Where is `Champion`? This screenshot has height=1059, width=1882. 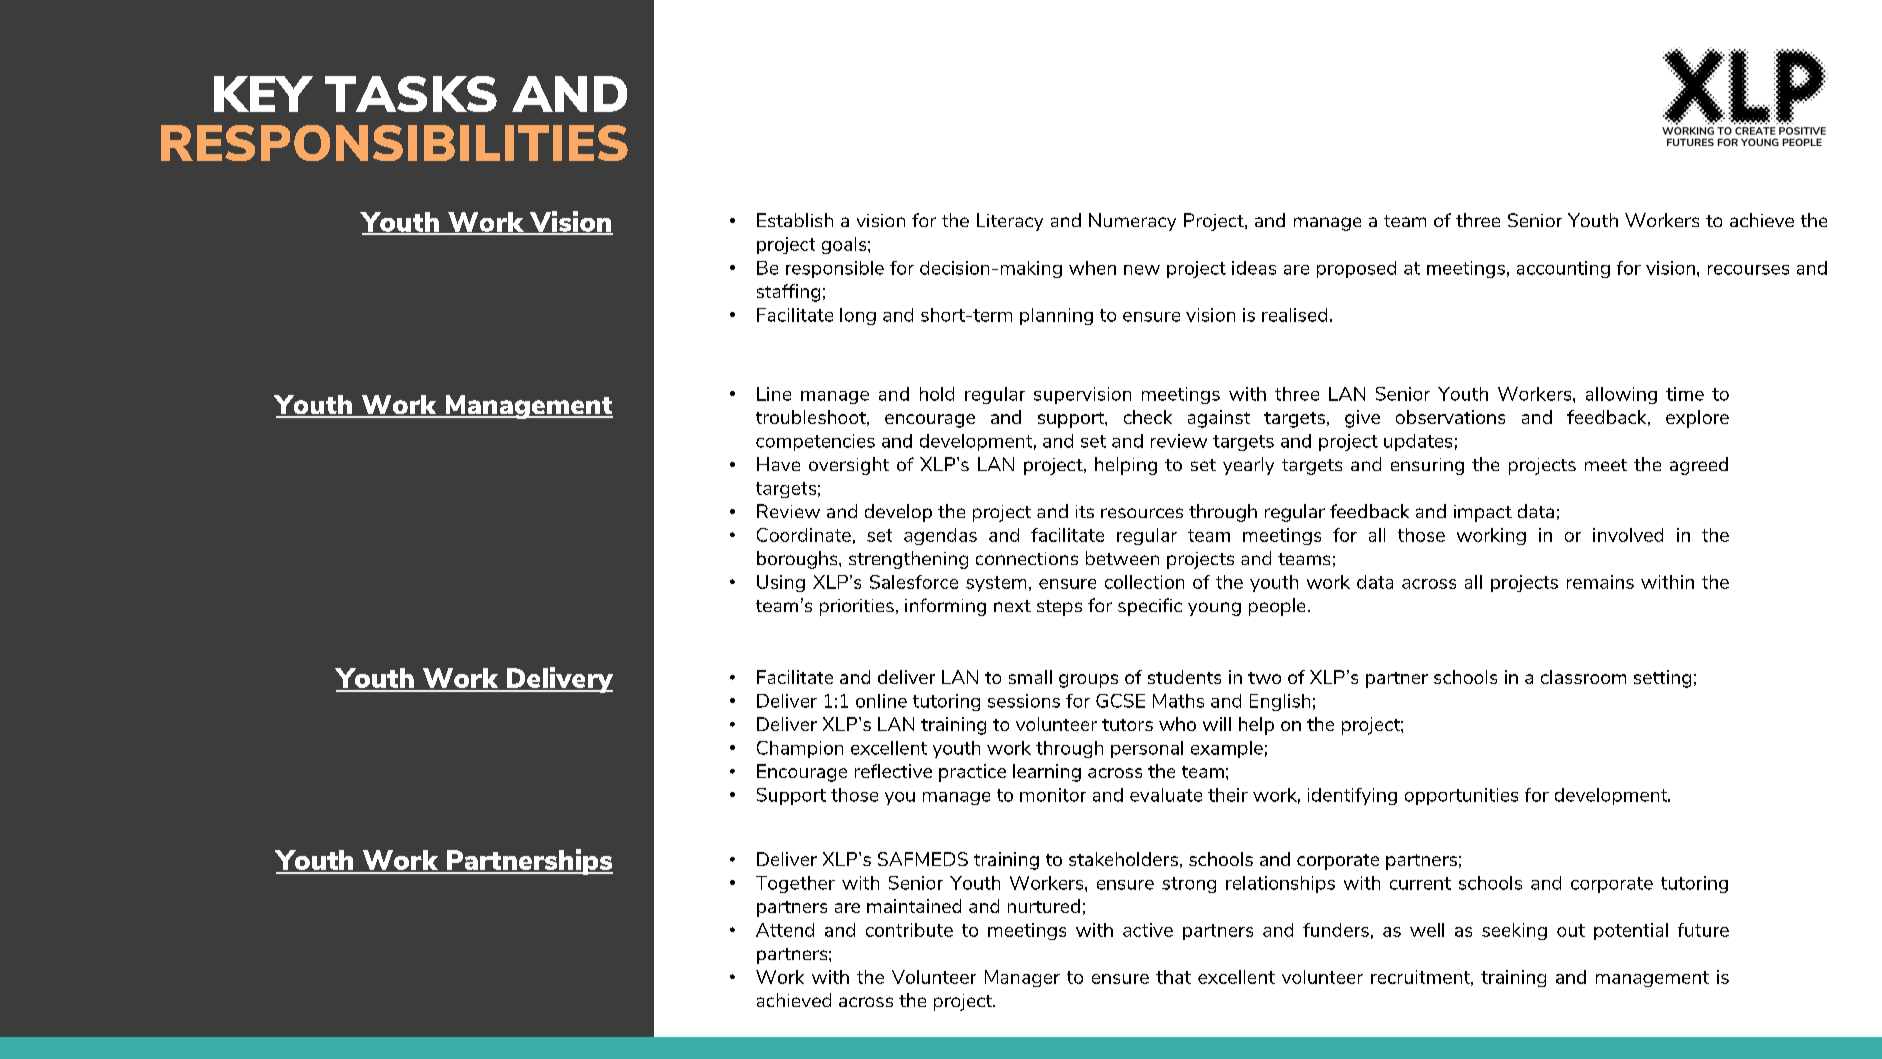
Champion is located at coordinates (800, 749).
